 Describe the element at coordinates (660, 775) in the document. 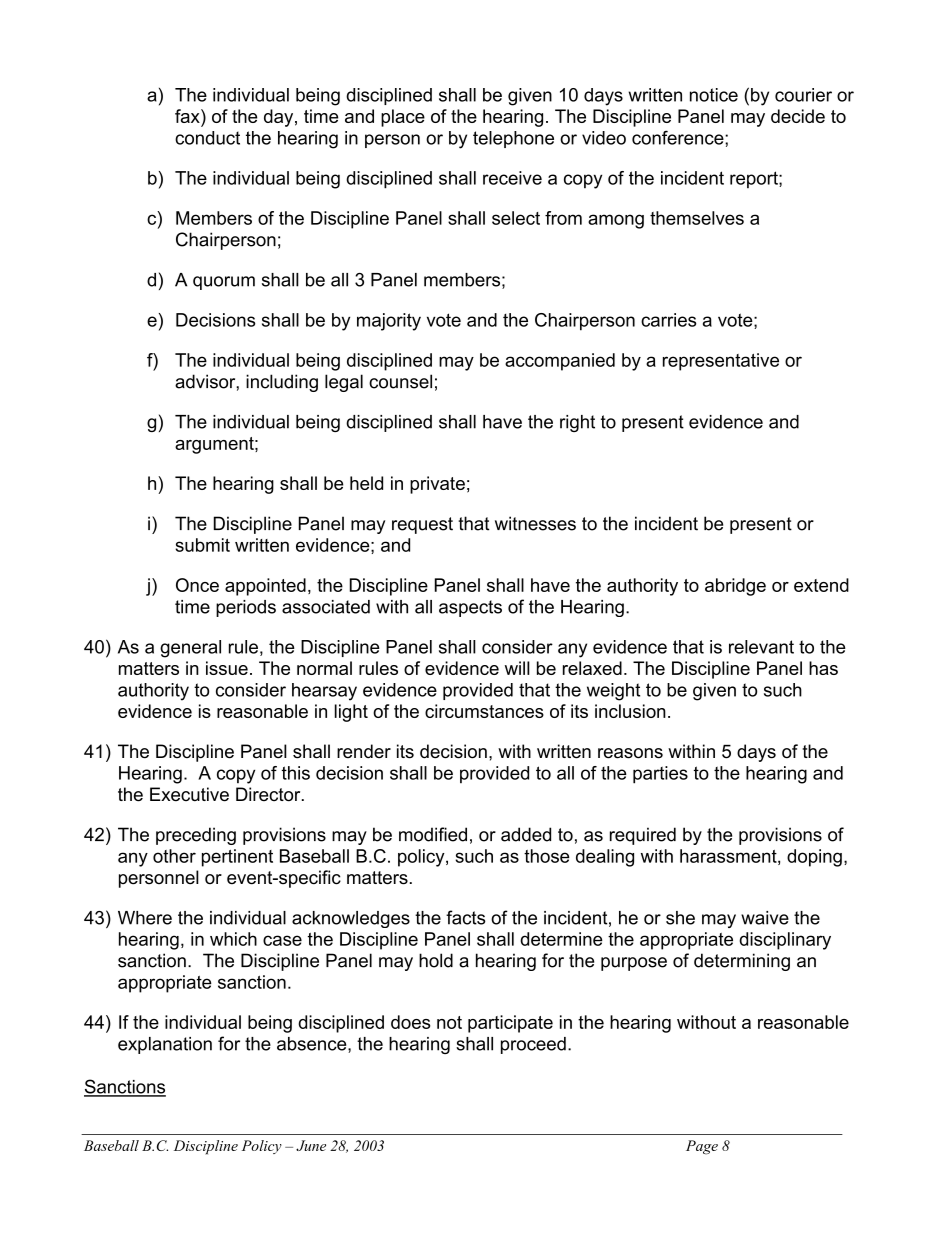

I see `parties` at that location.
